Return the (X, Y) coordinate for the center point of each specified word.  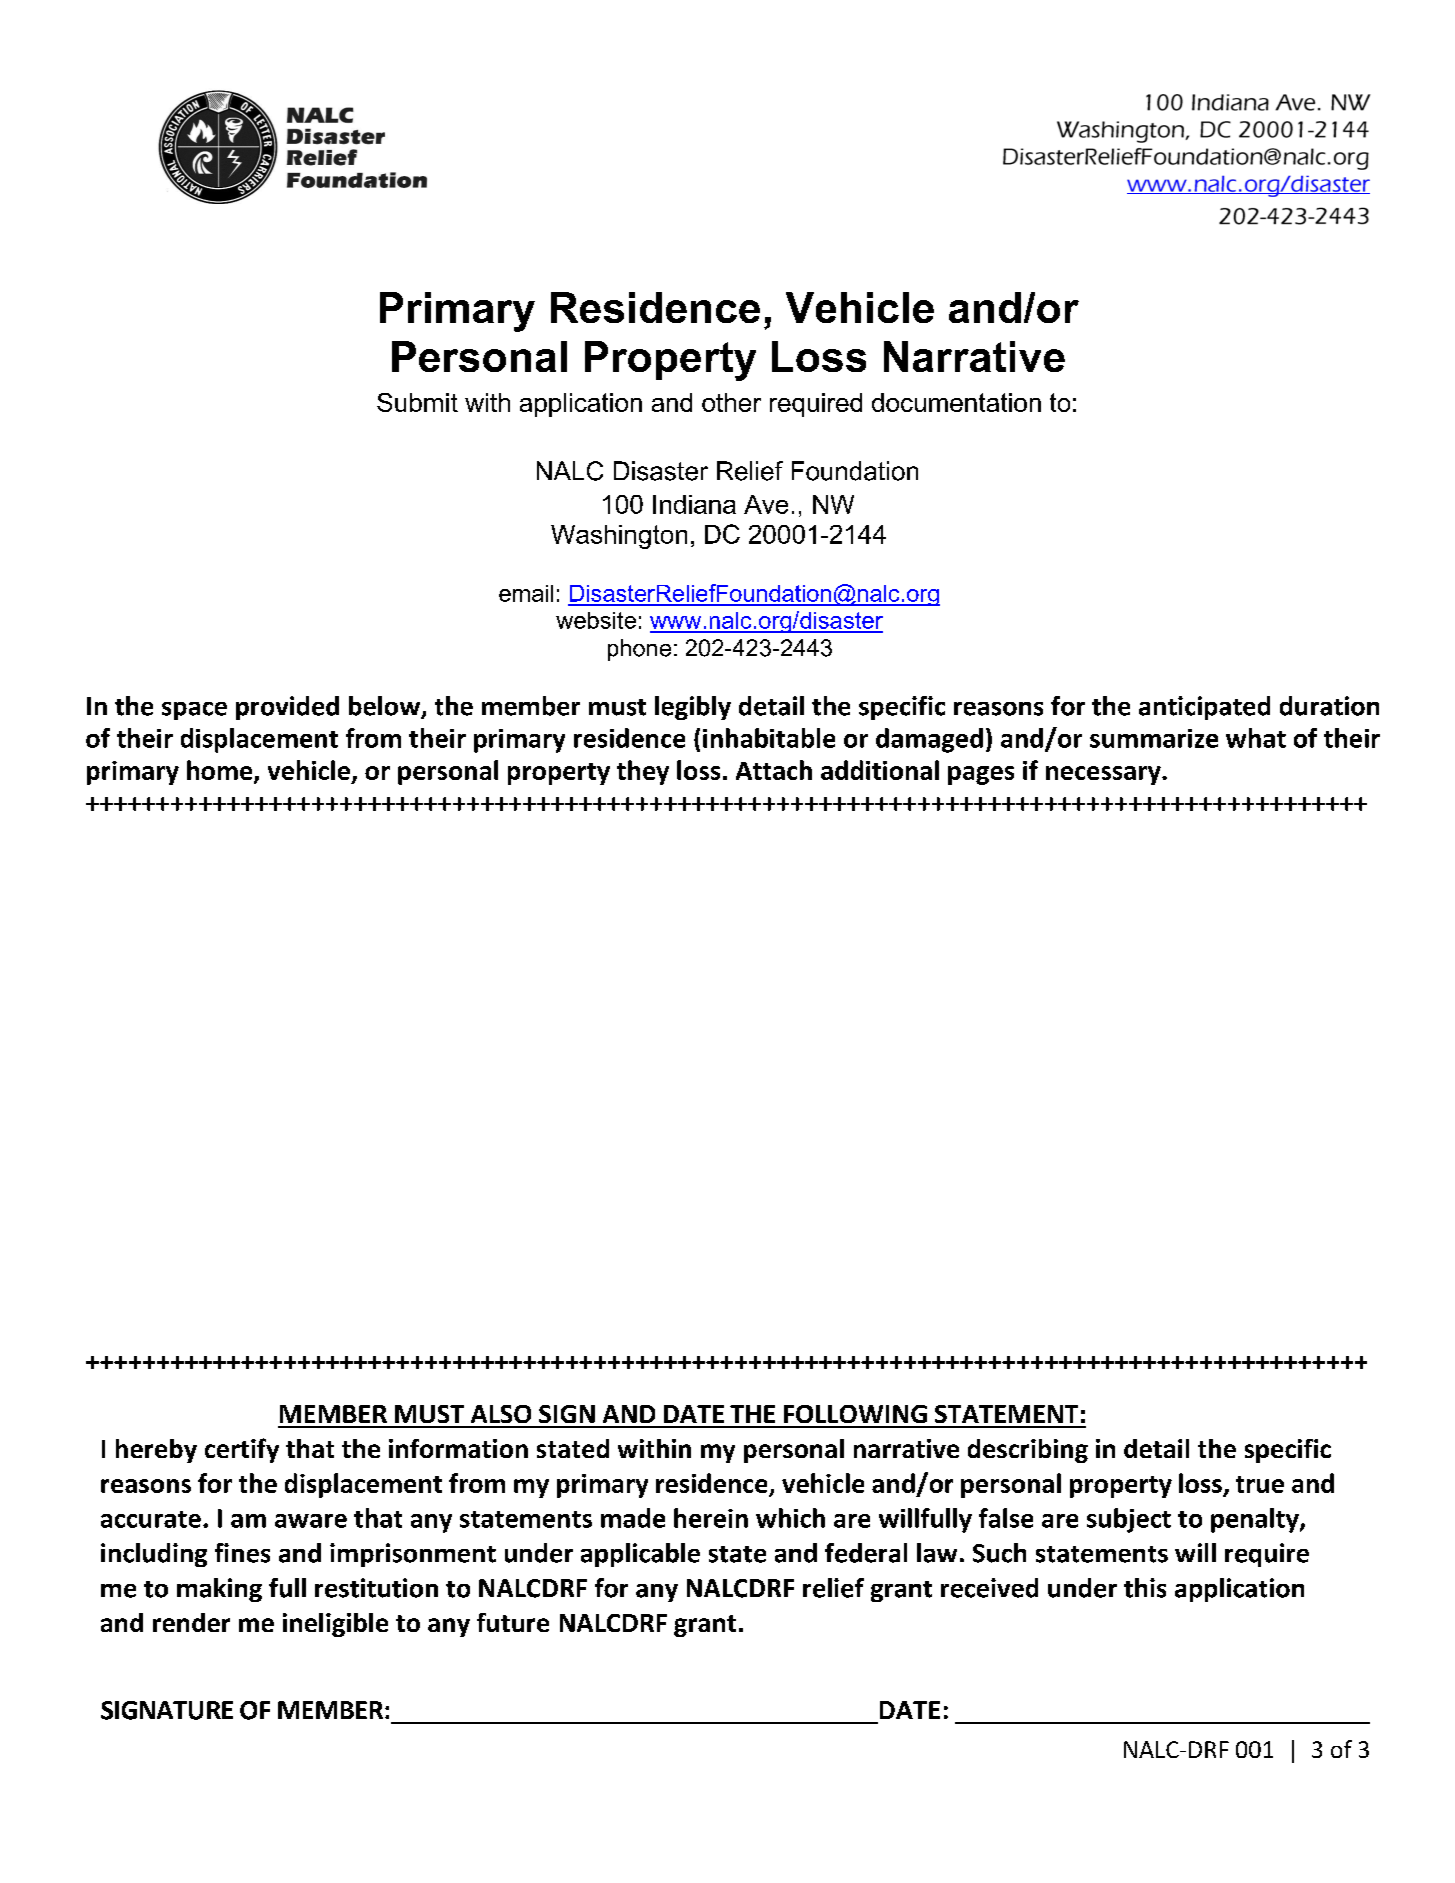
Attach (774, 770)
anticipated (1204, 708)
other (731, 402)
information (458, 1448)
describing (1028, 1451)
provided (287, 708)
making (219, 1590)
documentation (956, 402)
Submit (417, 402)
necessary (1104, 775)
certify (242, 1450)
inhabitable (769, 738)
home (221, 771)
